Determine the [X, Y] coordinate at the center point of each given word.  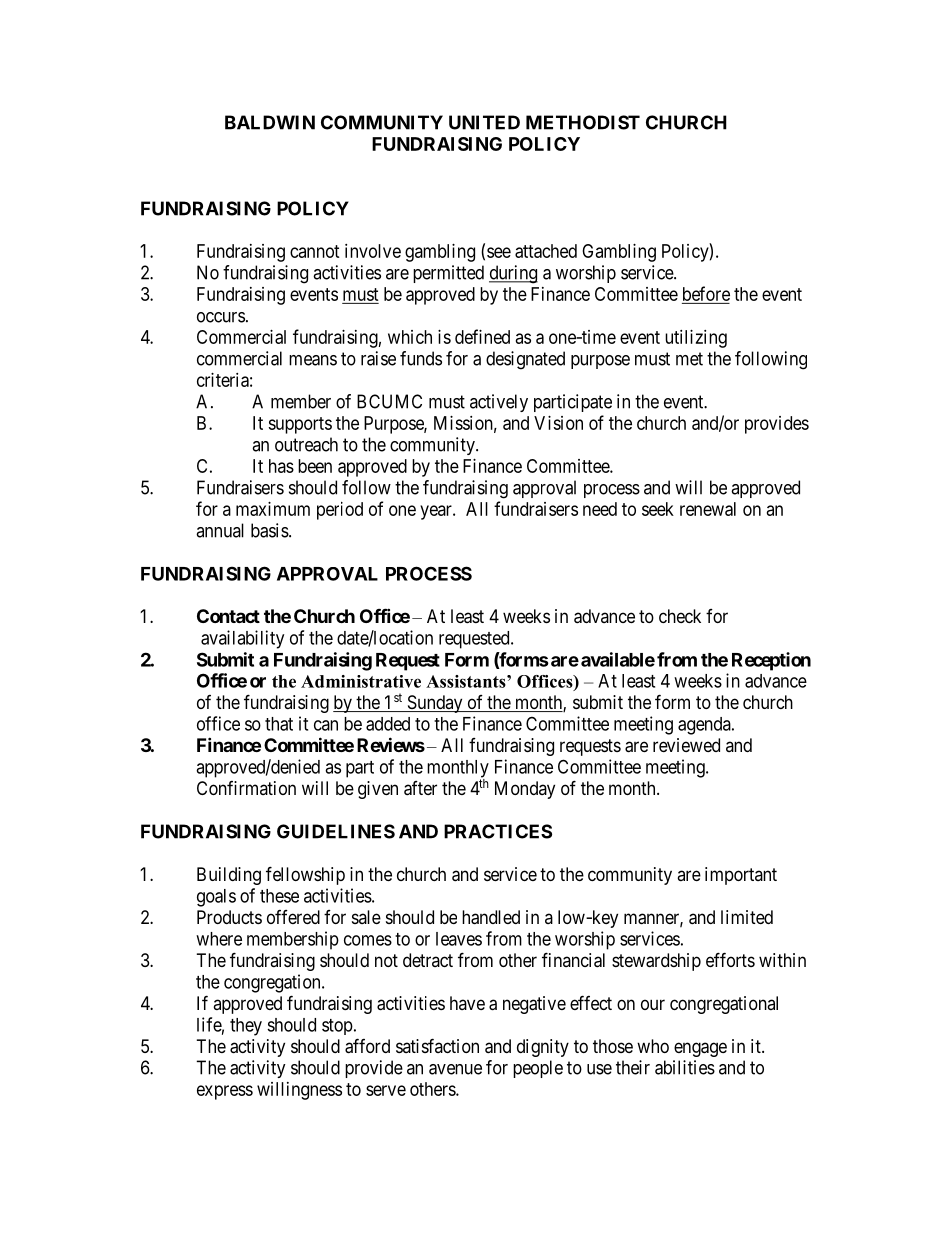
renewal [708, 509]
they [246, 1027]
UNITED [484, 122]
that [279, 724]
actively [499, 403]
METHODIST [583, 122]
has [281, 466]
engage [700, 1049]
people [538, 1069]
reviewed [686, 745]
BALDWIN [270, 122]
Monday [525, 790]
